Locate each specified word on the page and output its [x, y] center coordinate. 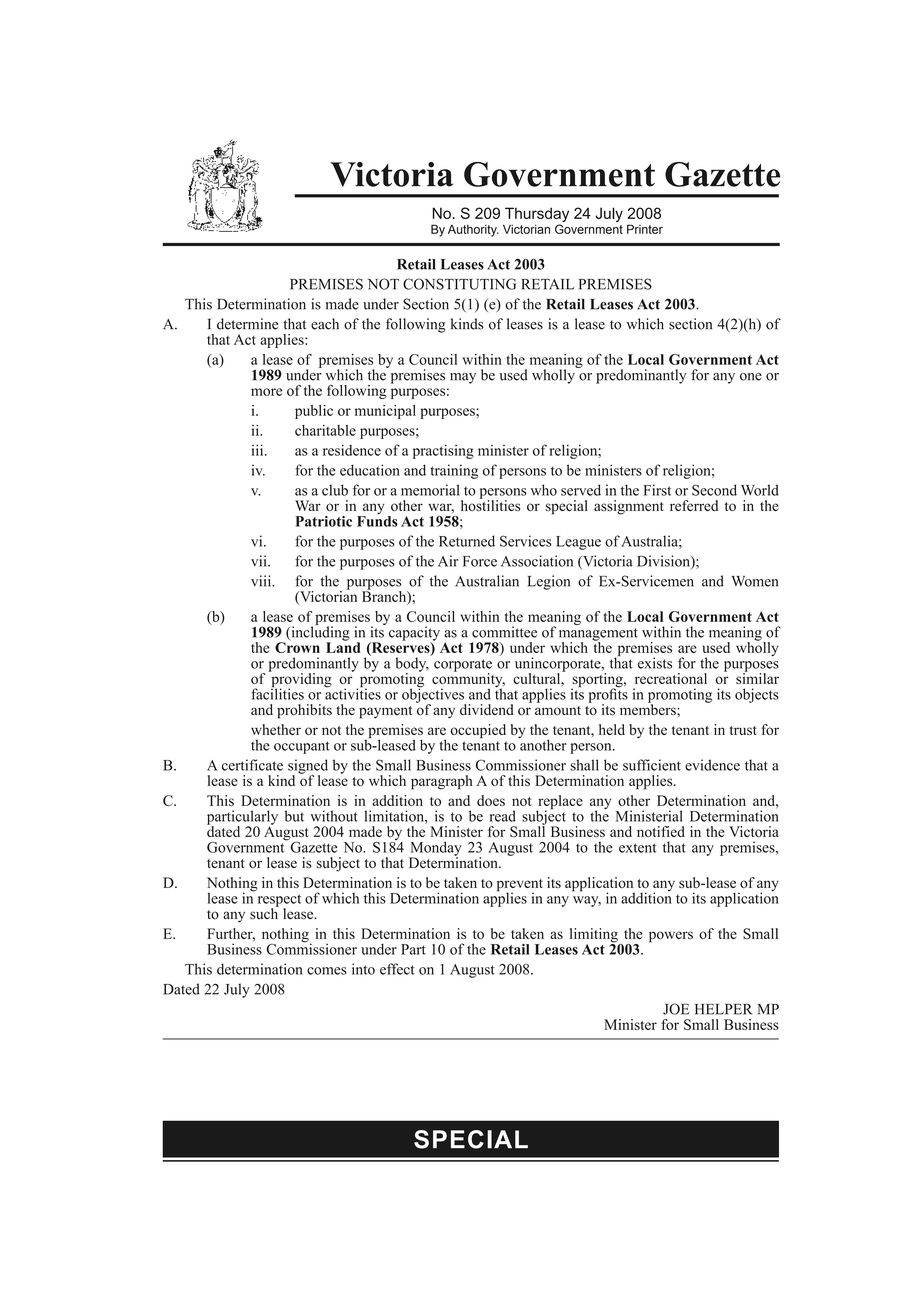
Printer [645, 229]
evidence [712, 765]
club [335, 490]
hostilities [490, 504]
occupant [302, 747]
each [325, 324]
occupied [478, 731]
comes [327, 971]
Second [714, 490]
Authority [473, 231]
